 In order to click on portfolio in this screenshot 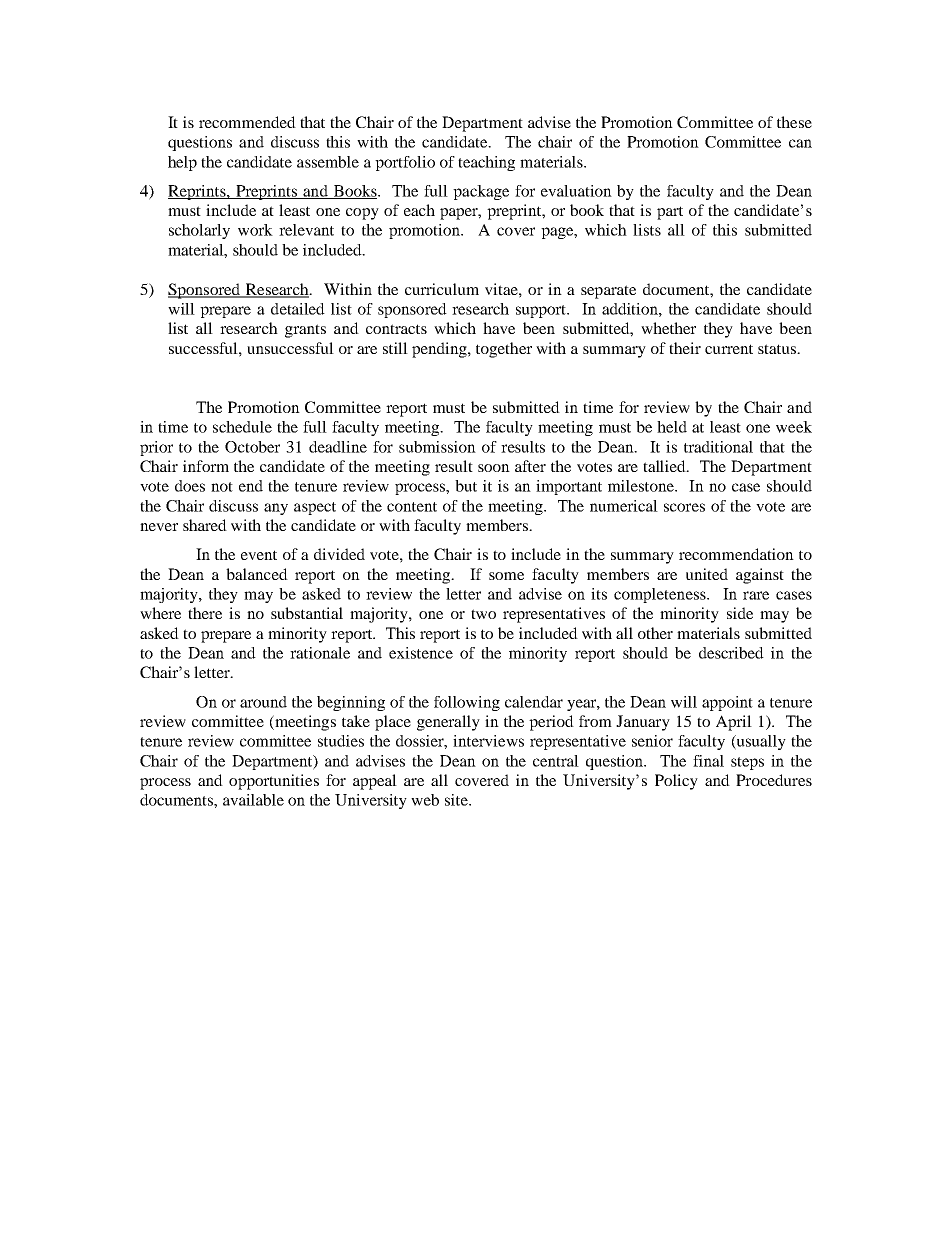, I will do `click(405, 163)`.
